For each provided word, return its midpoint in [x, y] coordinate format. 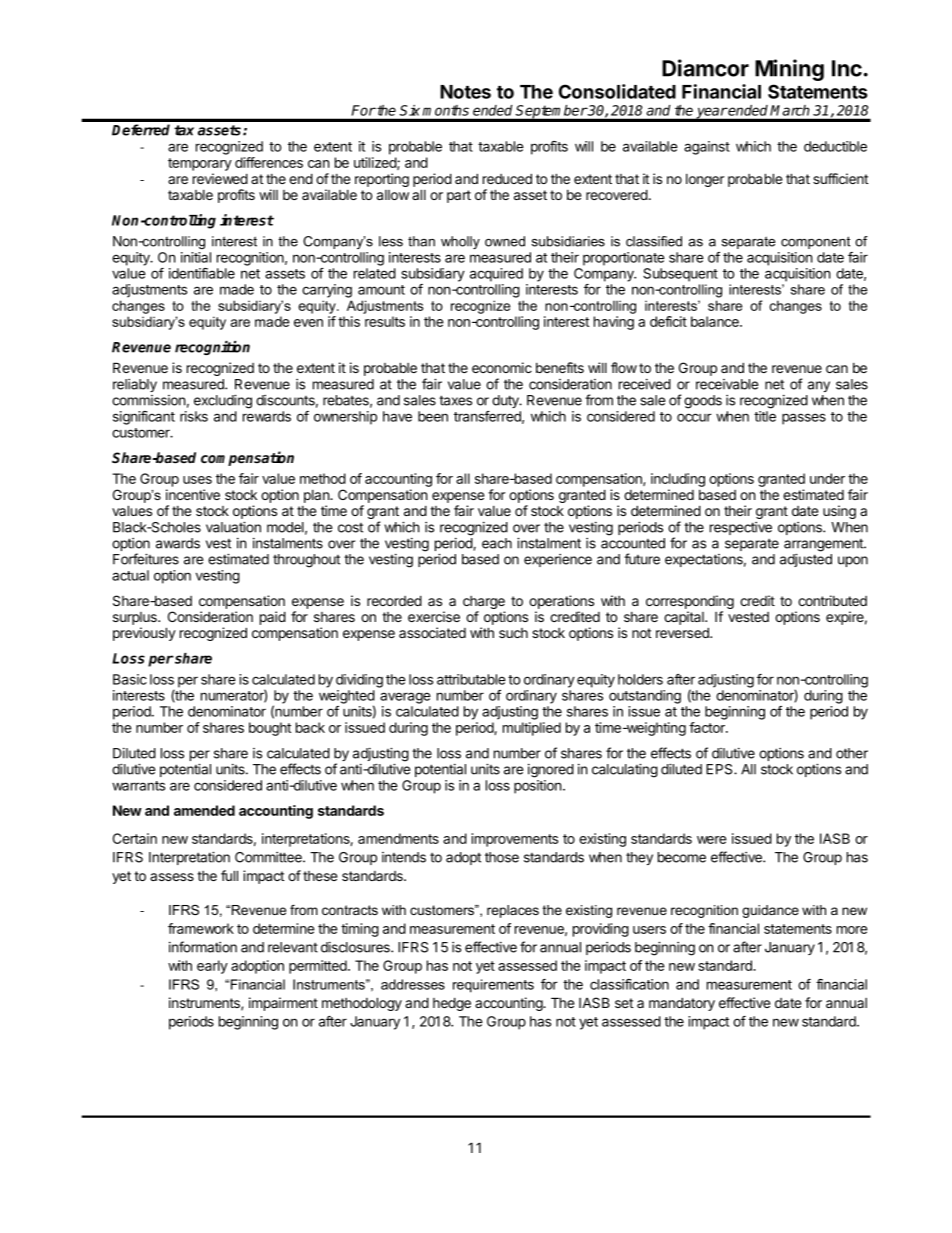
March [789, 110]
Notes [465, 92]
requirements [493, 986]
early [212, 967]
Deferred [141, 130]
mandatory [682, 1004]
